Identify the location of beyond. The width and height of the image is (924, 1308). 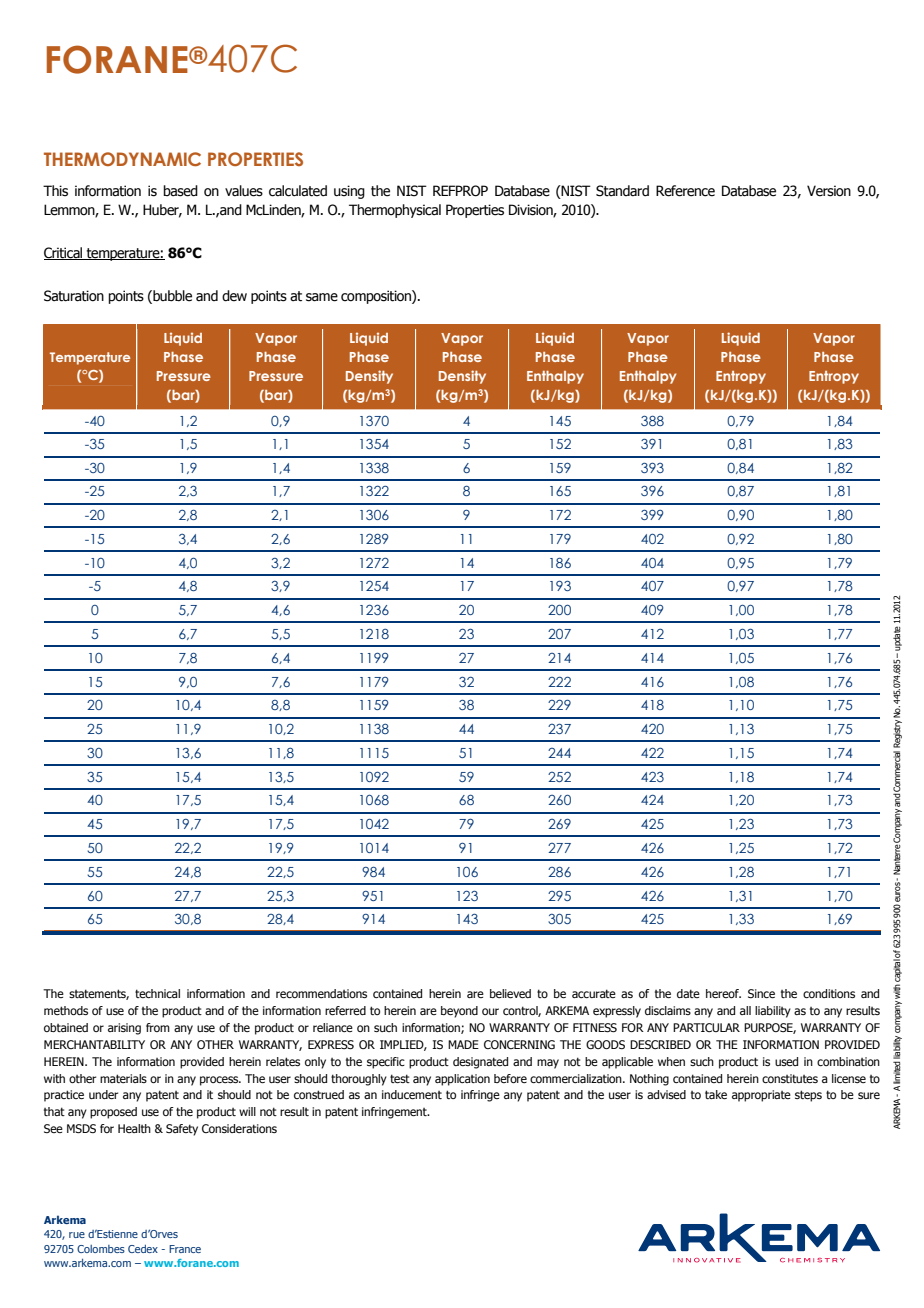
(459, 1012).
